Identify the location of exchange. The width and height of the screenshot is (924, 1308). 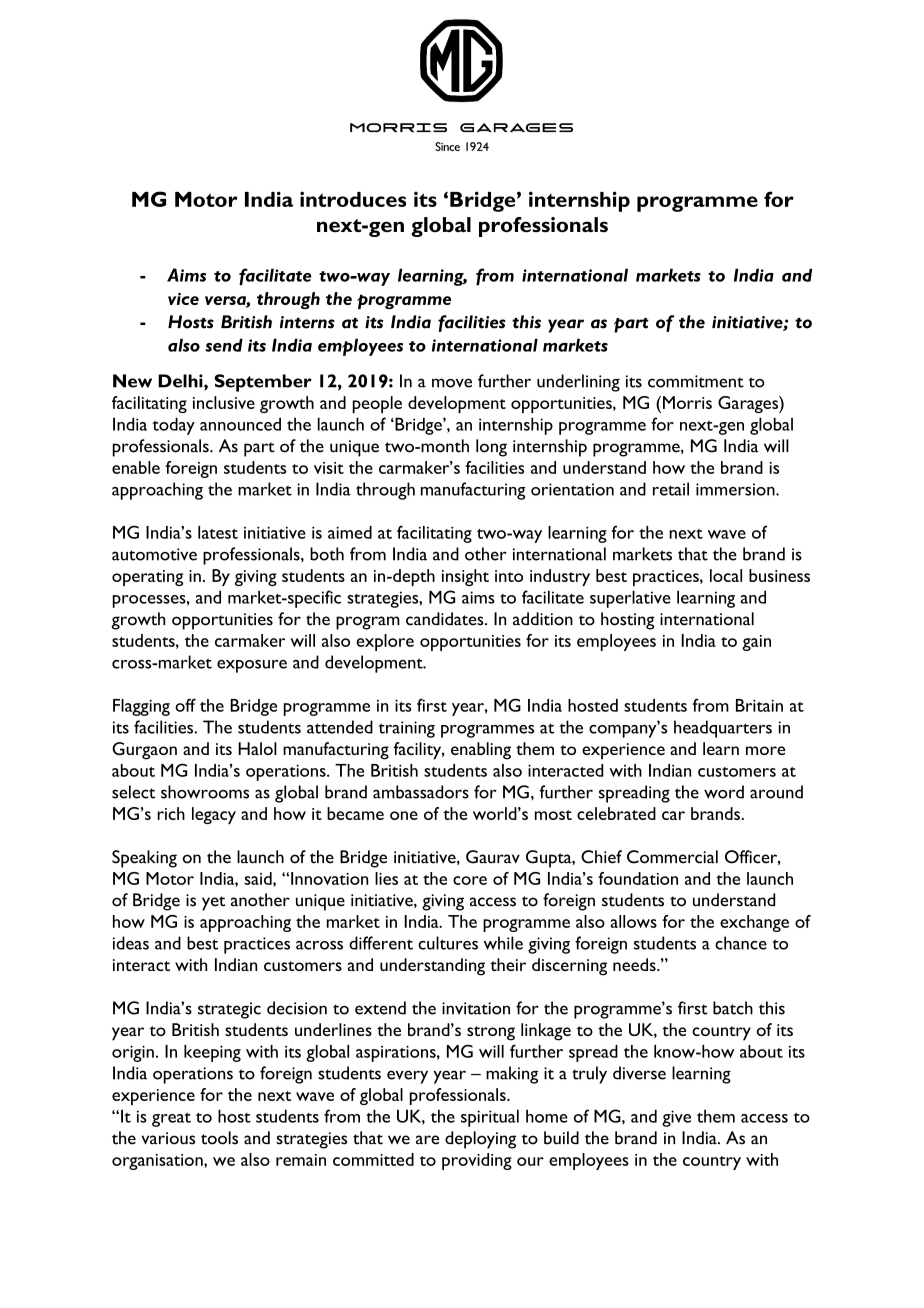
(754, 923).
